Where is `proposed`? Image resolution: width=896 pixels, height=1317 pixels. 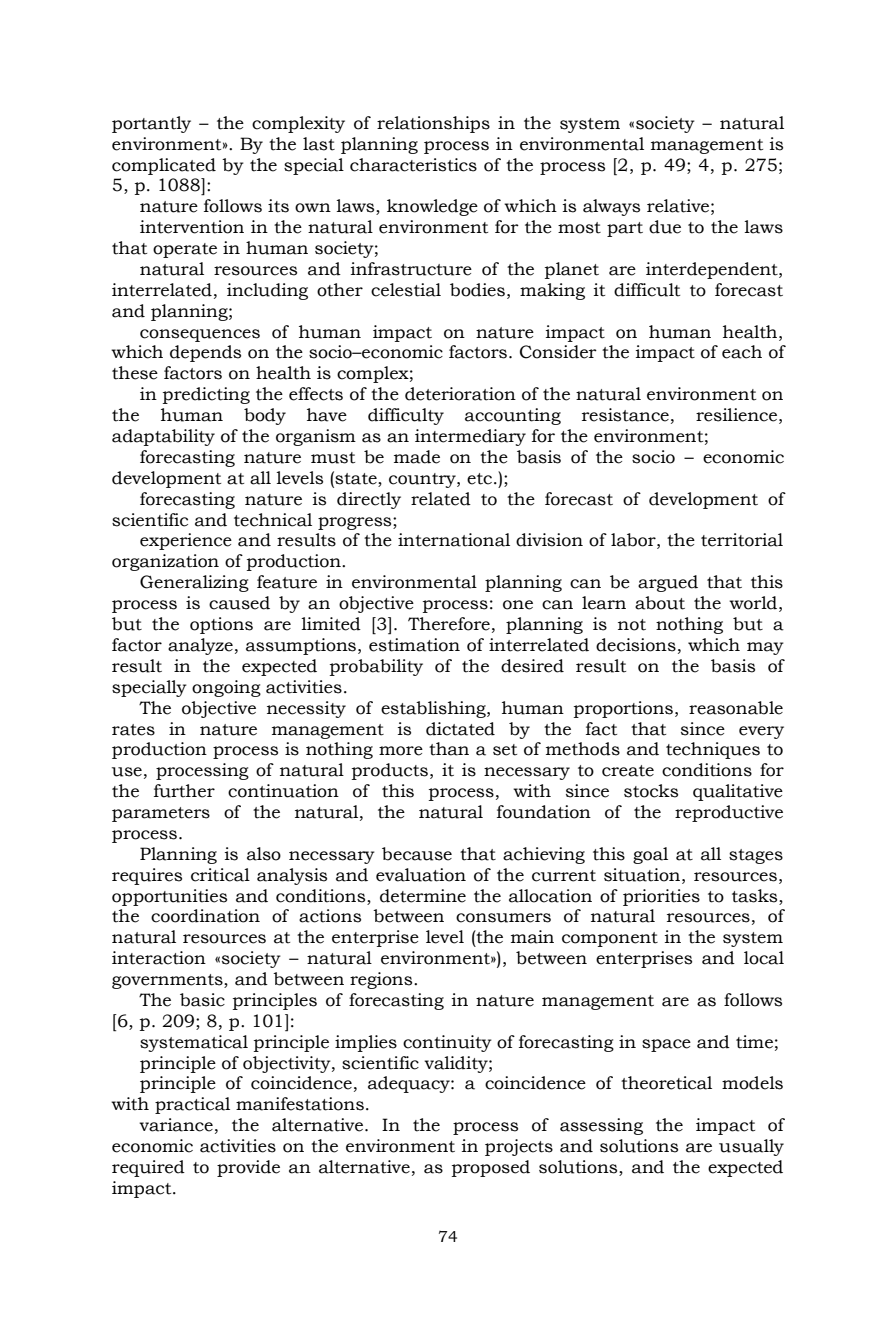
proposed is located at coordinates (491, 1168).
